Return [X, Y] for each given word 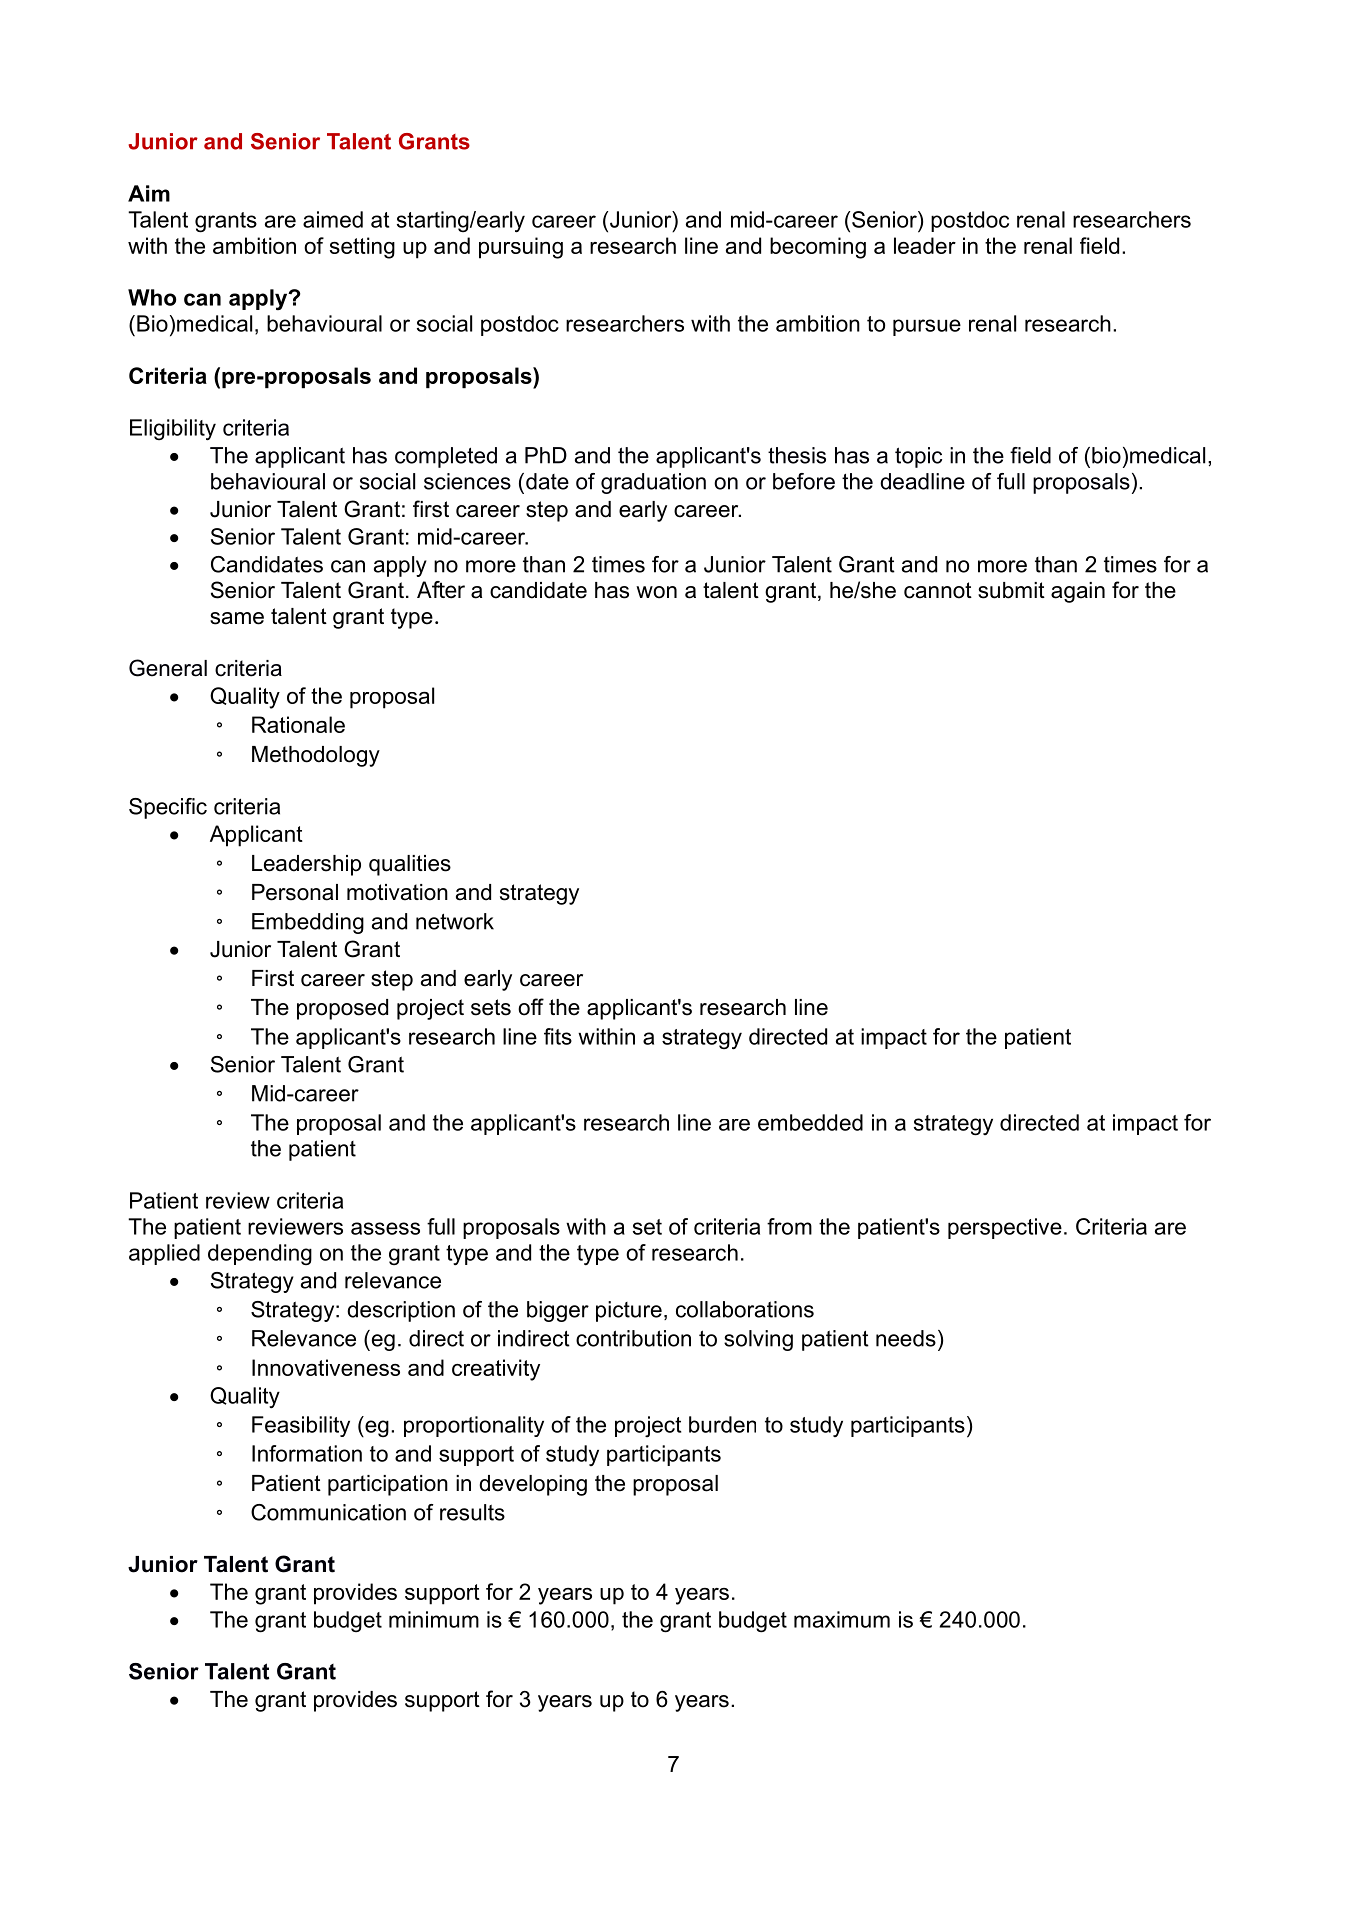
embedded [810, 1122]
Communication [328, 1512]
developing [533, 1485]
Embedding [308, 923]
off [531, 1007]
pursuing [521, 248]
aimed [333, 219]
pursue [927, 327]
